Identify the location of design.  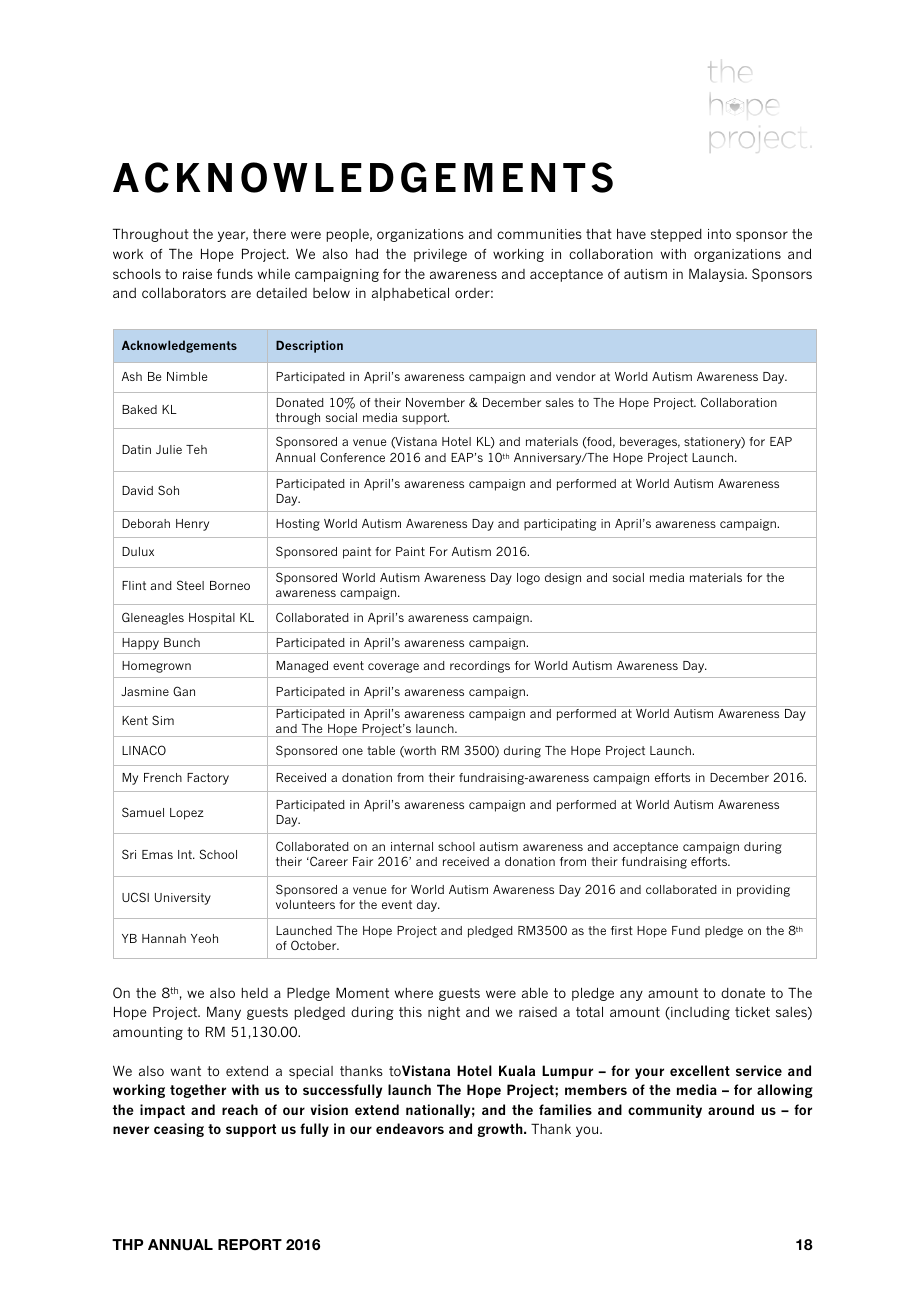
(563, 579).
